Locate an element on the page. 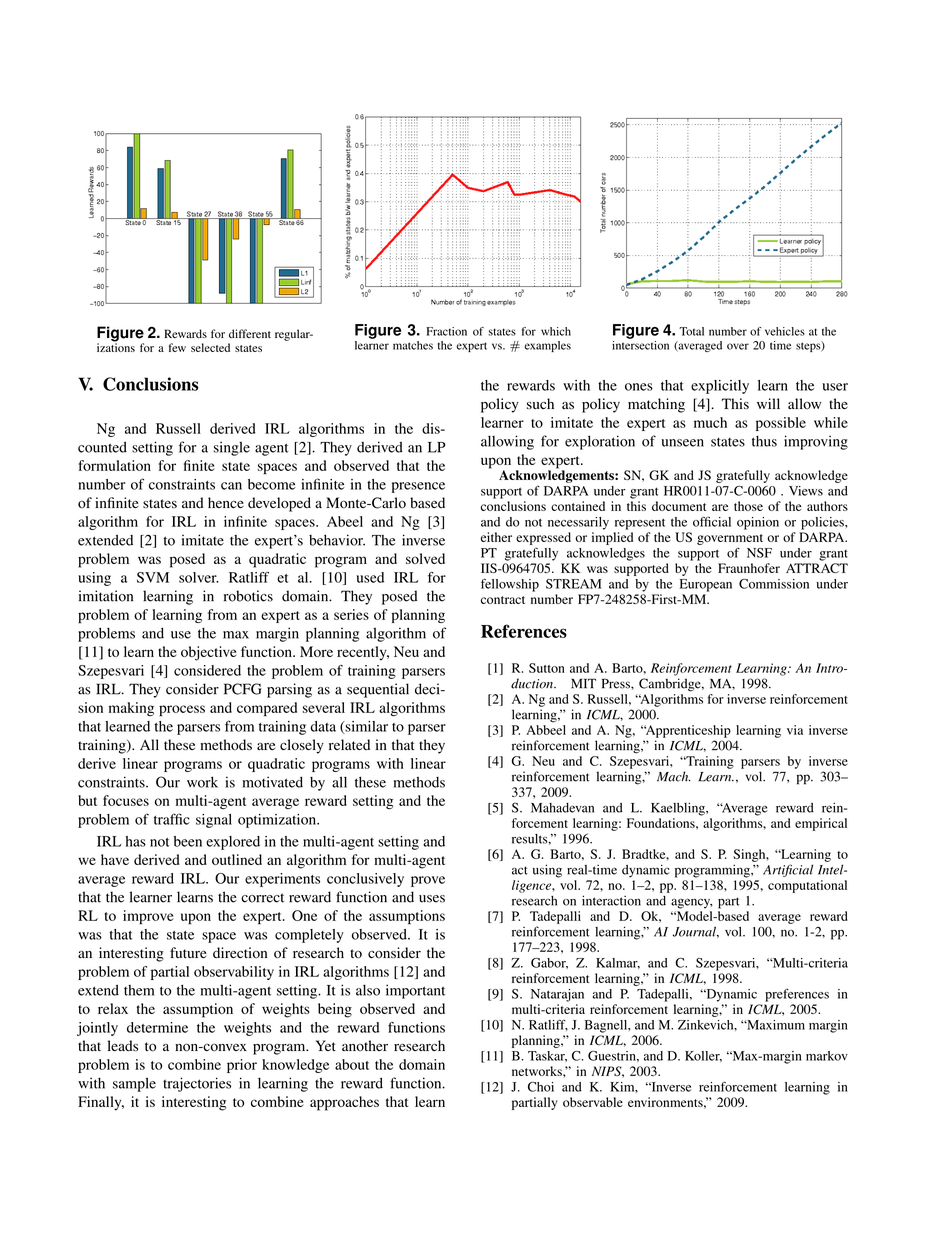  sequential is located at coordinates (378, 690).
